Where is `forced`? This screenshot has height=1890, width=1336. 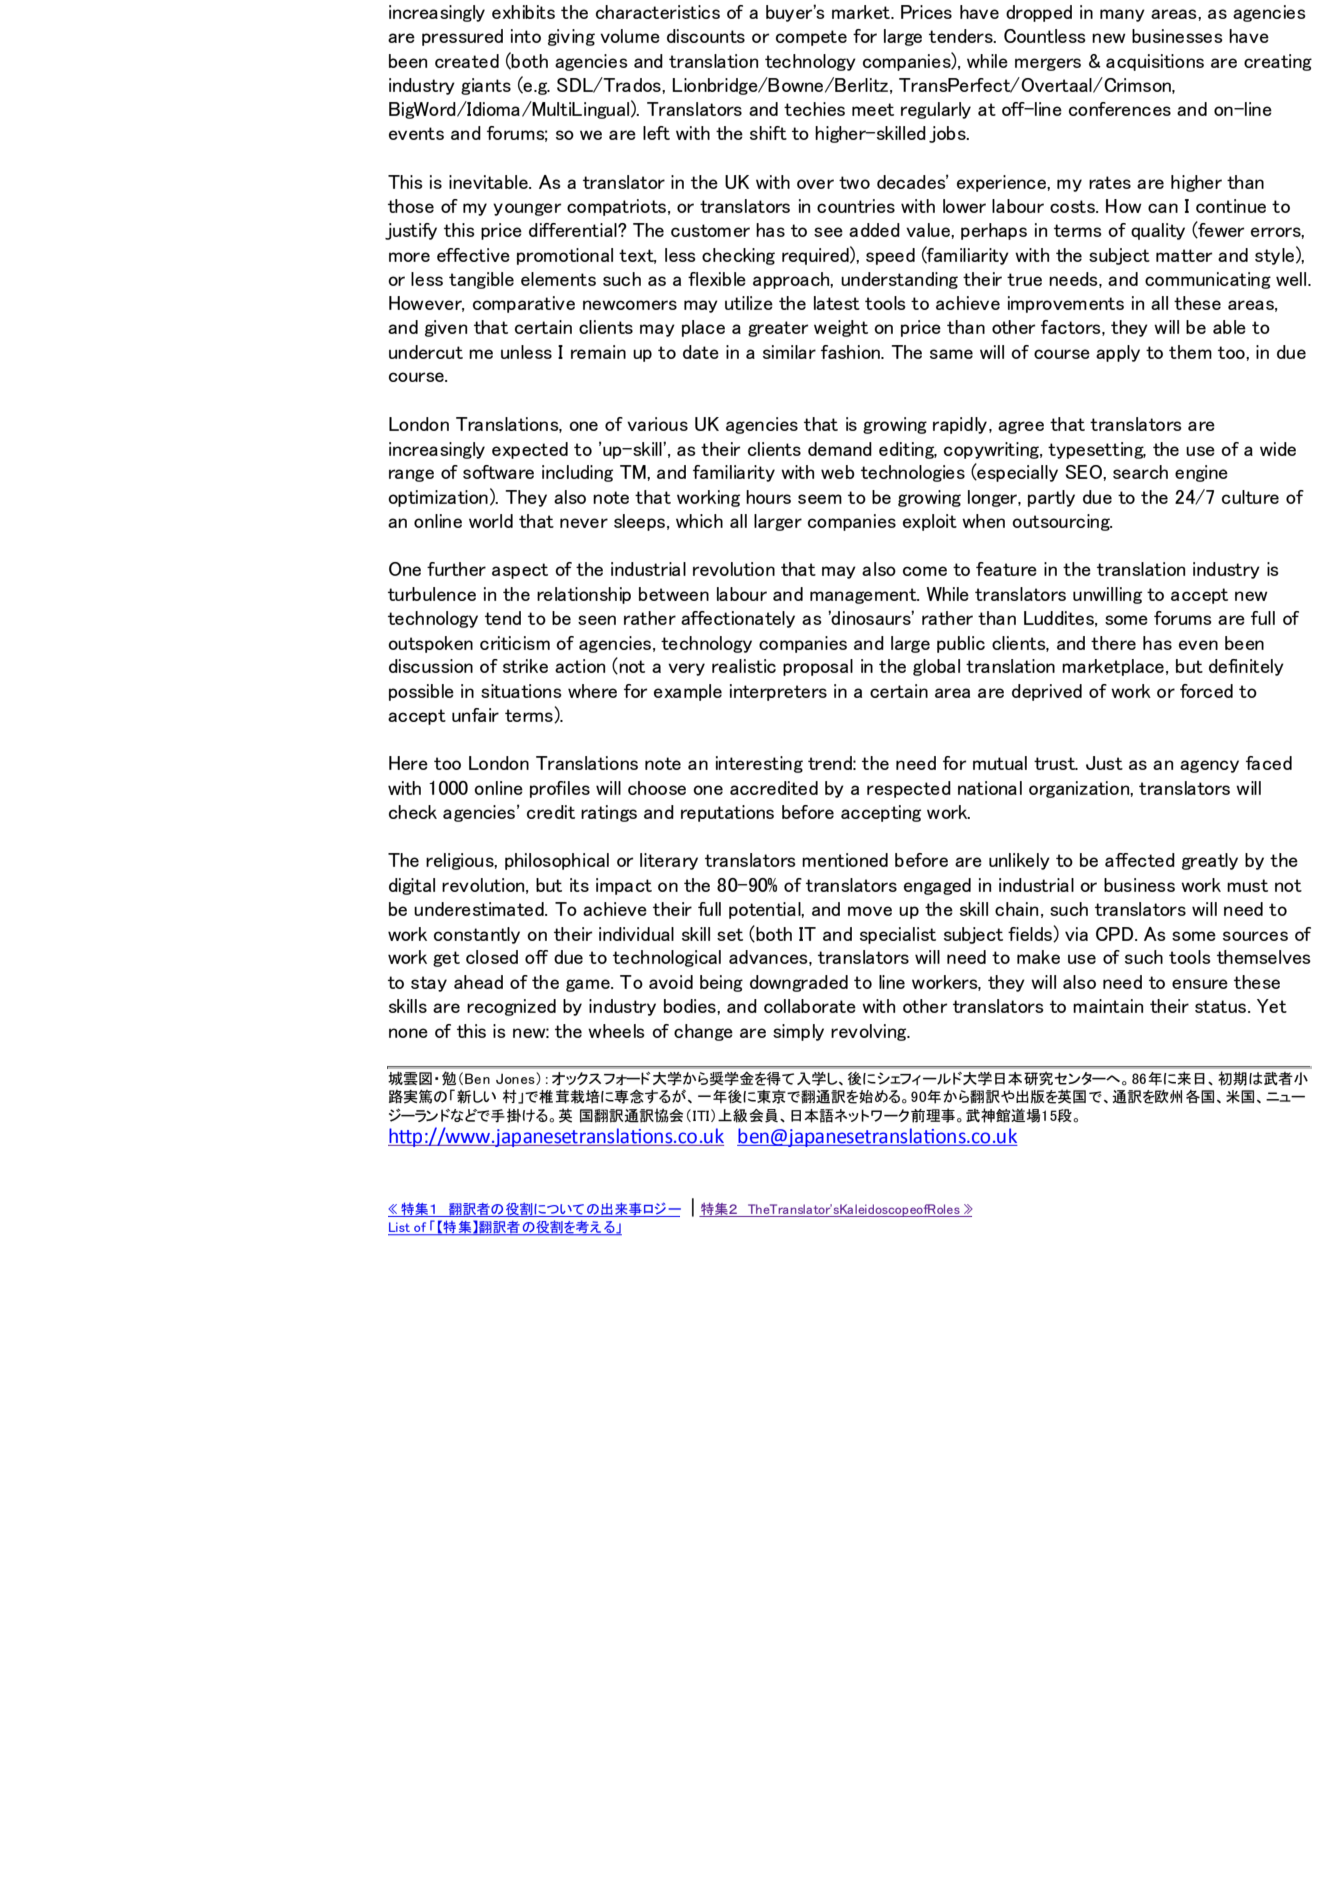 forced is located at coordinates (1206, 691).
